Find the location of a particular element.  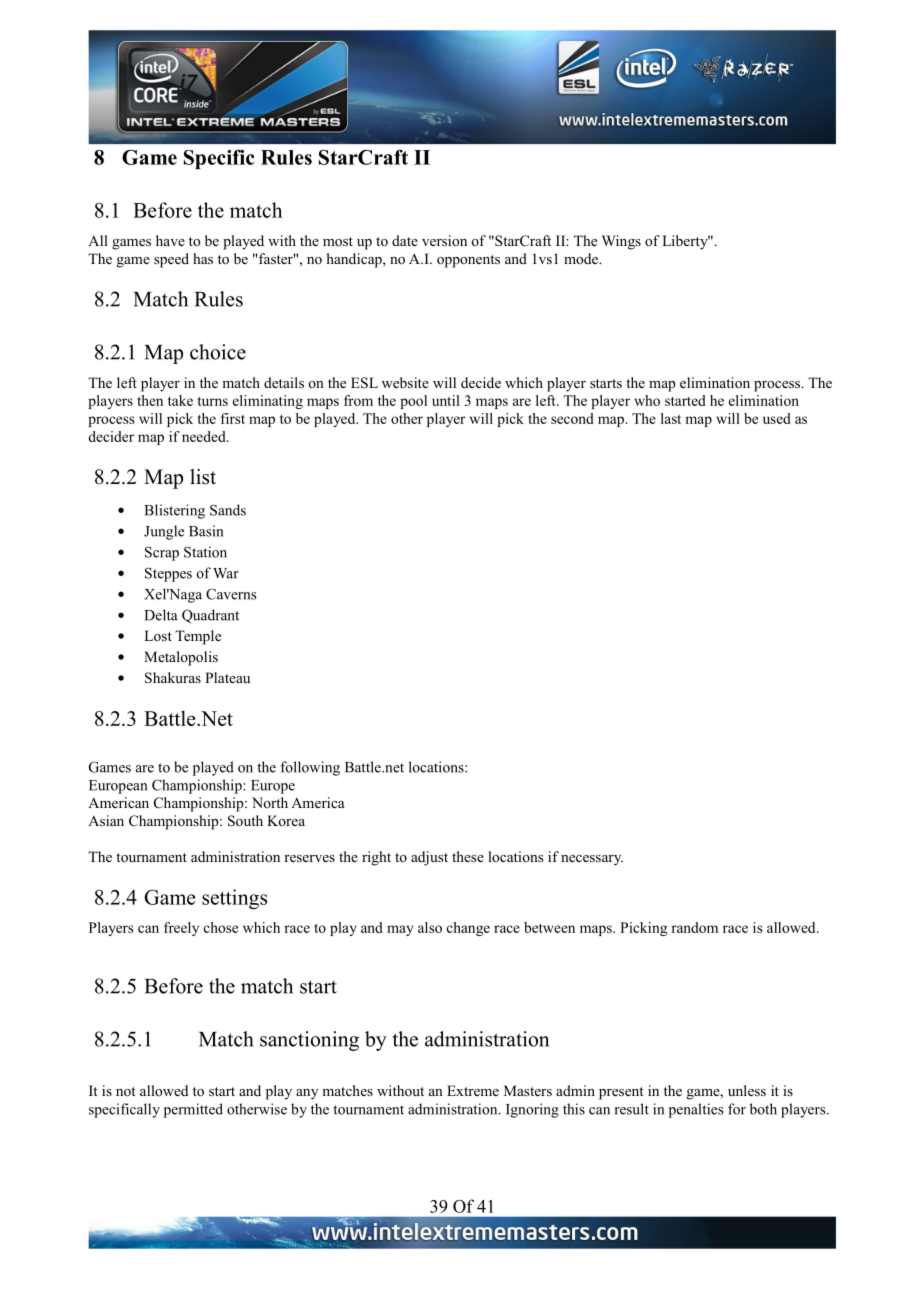

opponents is located at coordinates (468, 261).
